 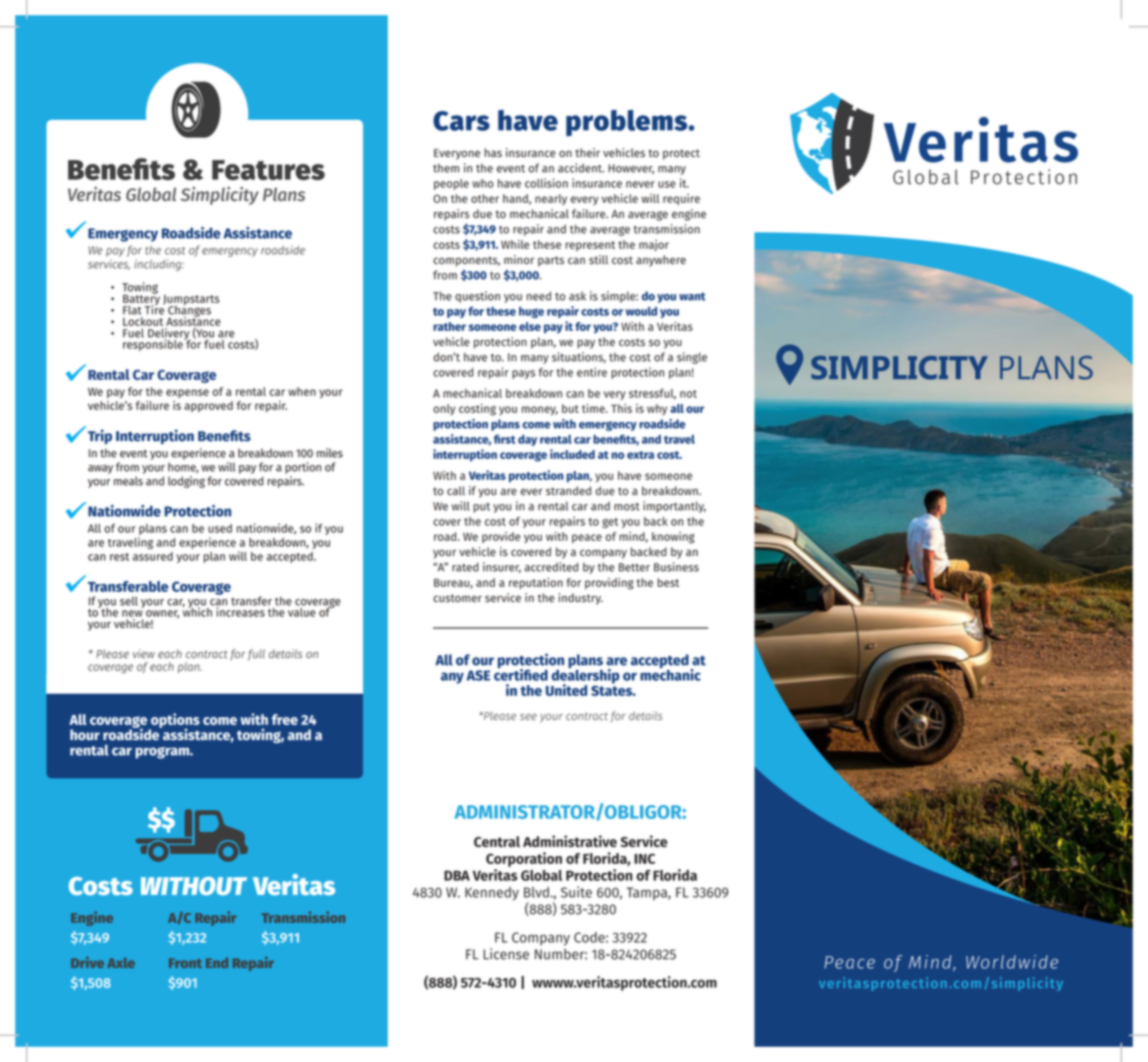 I want to click on End, so click(x=217, y=962).
